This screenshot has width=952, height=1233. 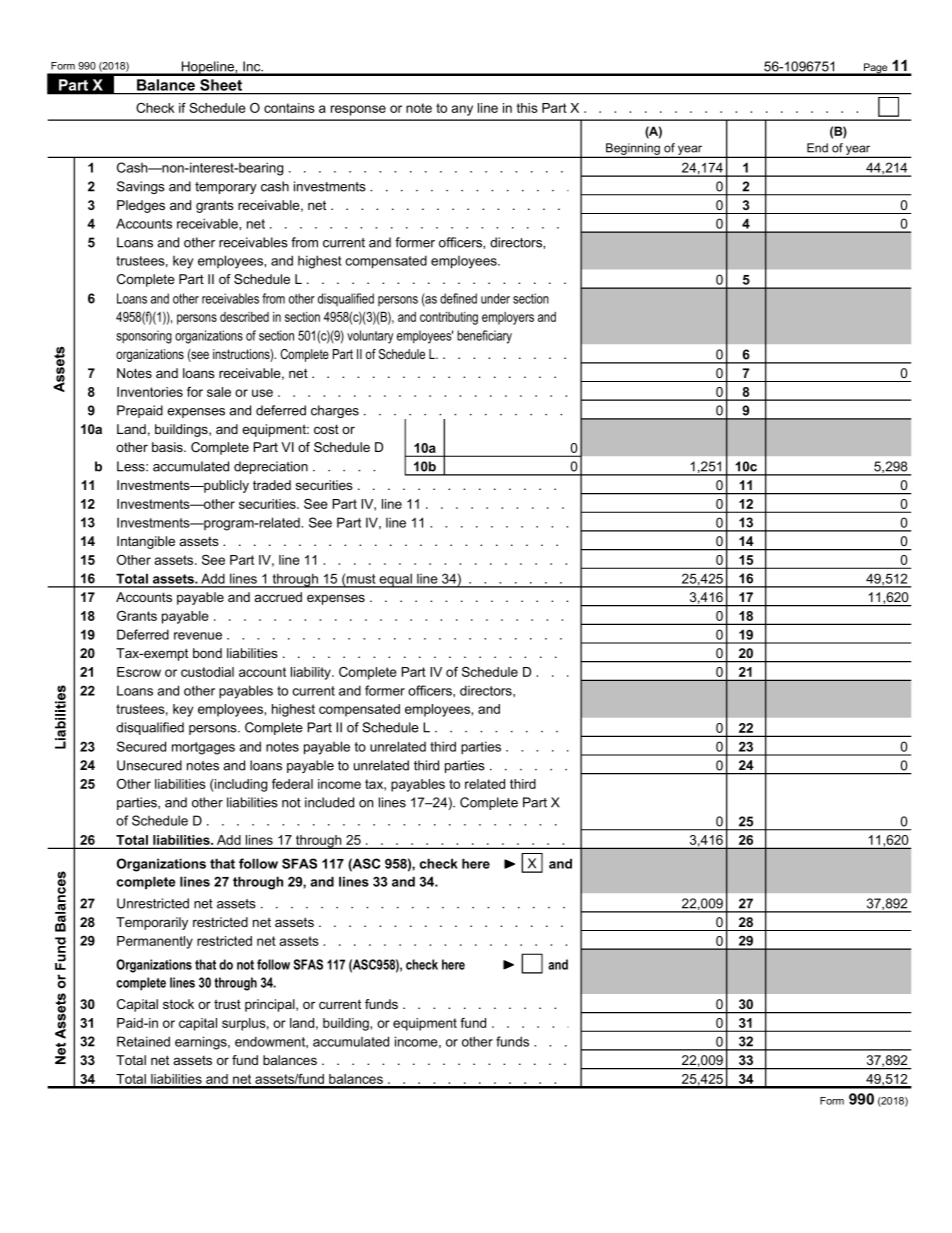 What do you see at coordinates (484, 337) in the screenshot?
I see `beneficiary` at bounding box center [484, 337].
